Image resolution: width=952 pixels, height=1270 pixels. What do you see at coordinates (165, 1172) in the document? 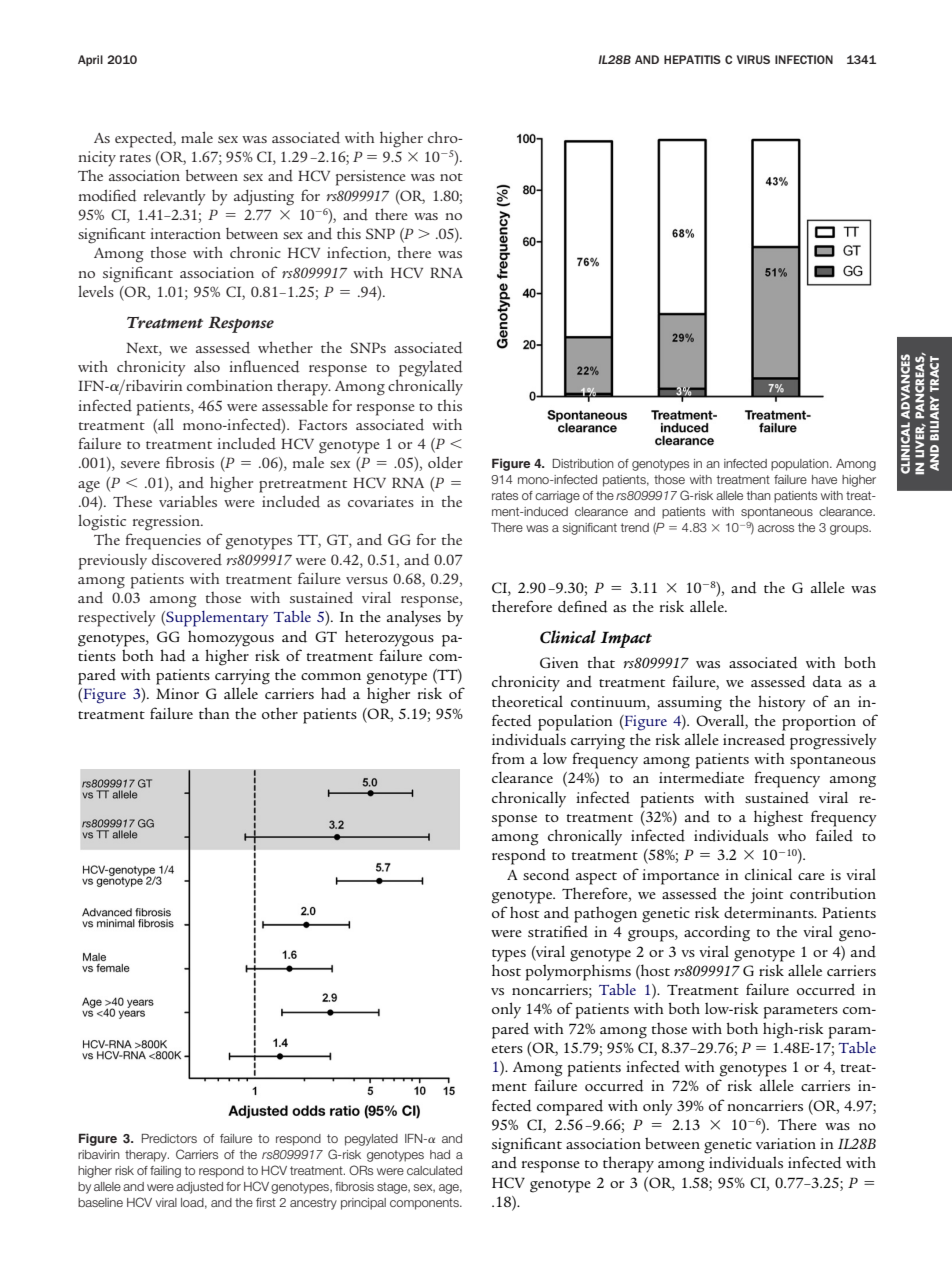
I see `failing` at bounding box center [165, 1172].
